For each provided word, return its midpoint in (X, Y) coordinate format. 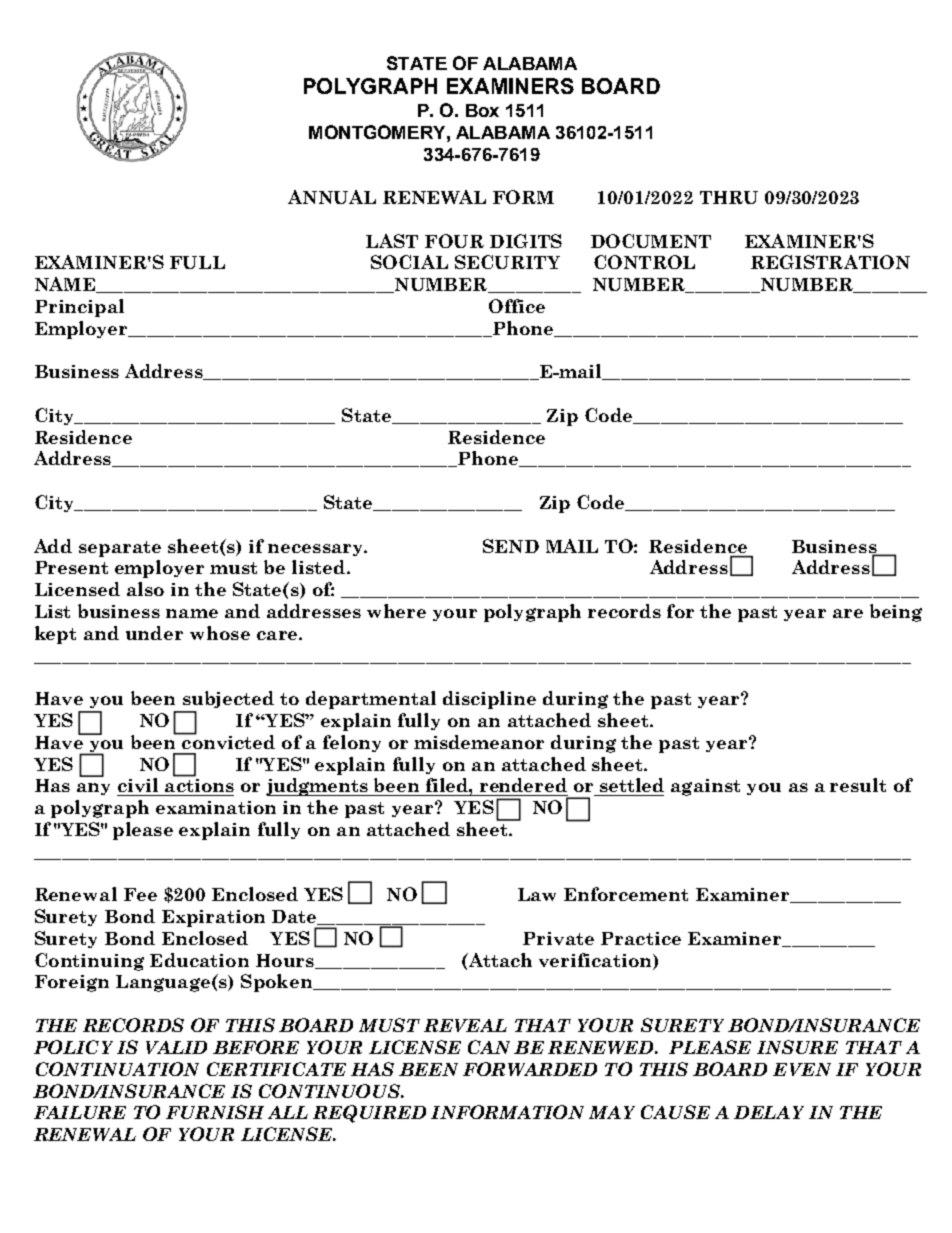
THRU (729, 197)
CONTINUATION (117, 1069)
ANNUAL (332, 197)
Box (482, 110)
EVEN (802, 1069)
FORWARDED (530, 1069)
